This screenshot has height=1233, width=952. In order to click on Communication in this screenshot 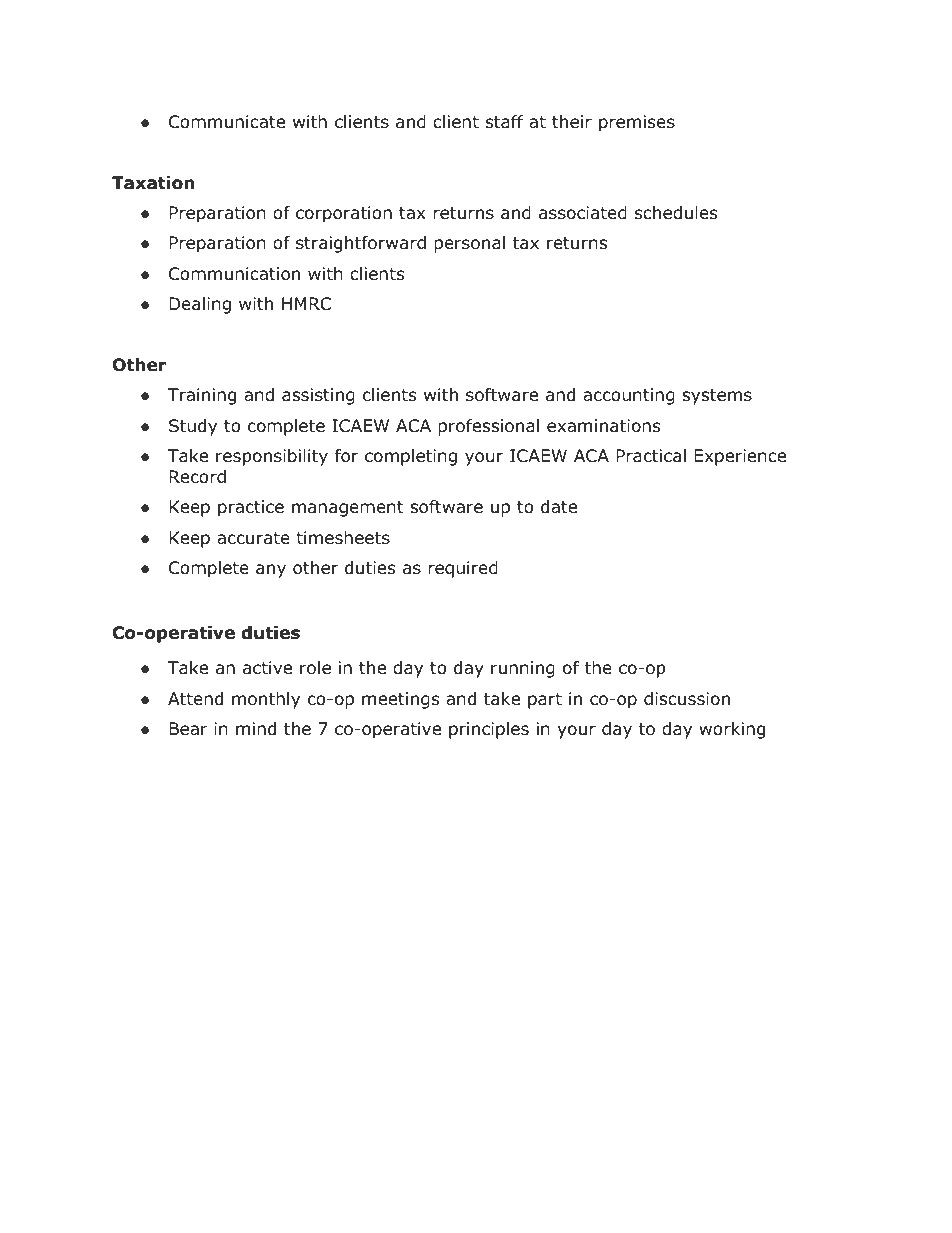, I will do `click(234, 274)`.
